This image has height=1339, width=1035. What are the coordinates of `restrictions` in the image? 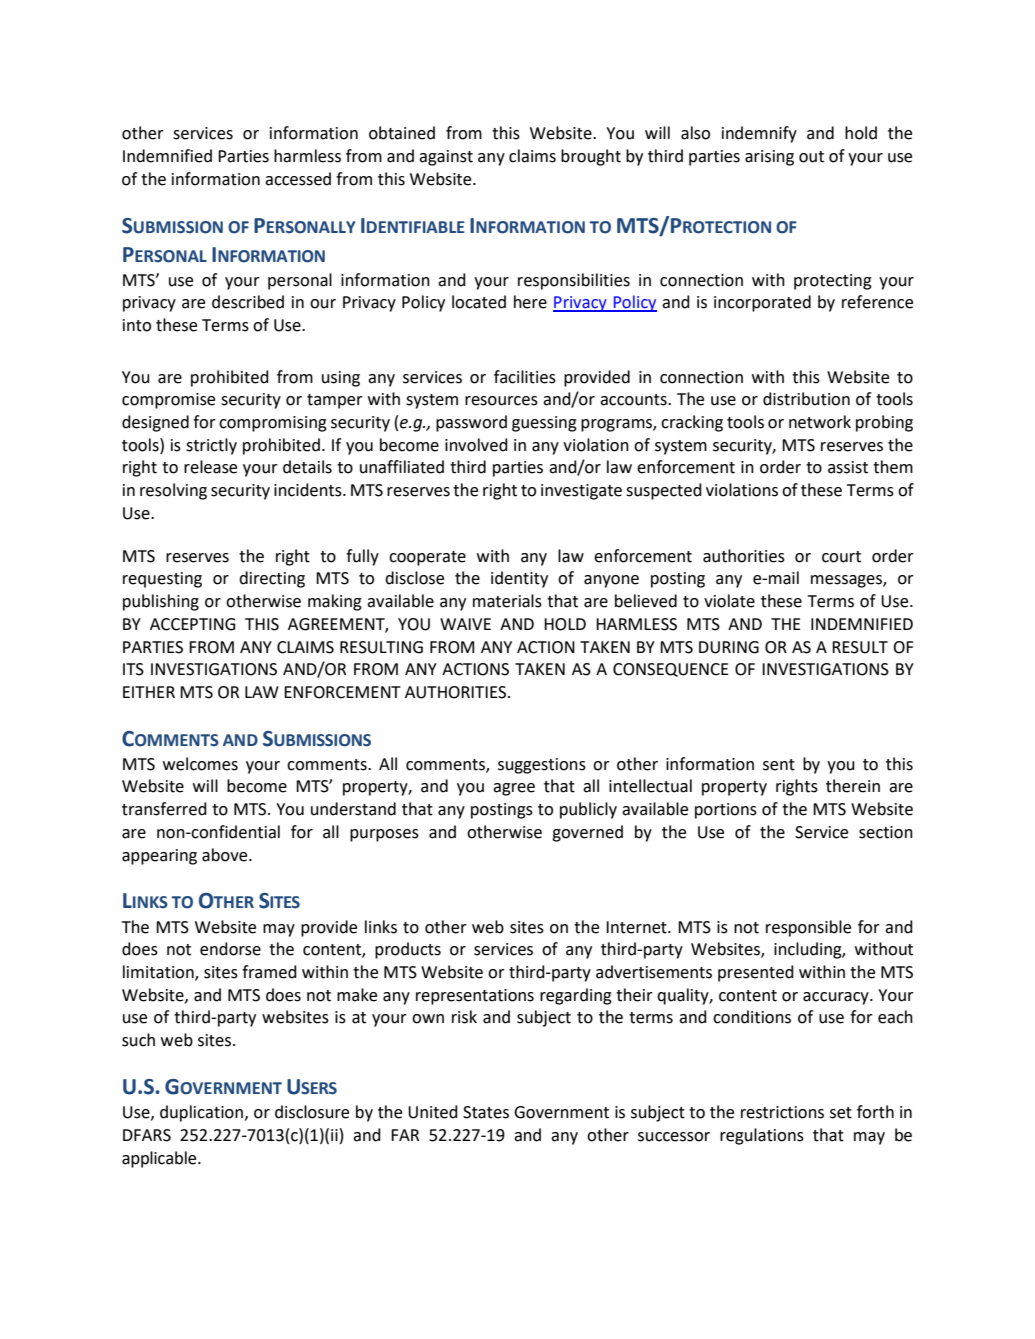 It's located at (782, 1112).
